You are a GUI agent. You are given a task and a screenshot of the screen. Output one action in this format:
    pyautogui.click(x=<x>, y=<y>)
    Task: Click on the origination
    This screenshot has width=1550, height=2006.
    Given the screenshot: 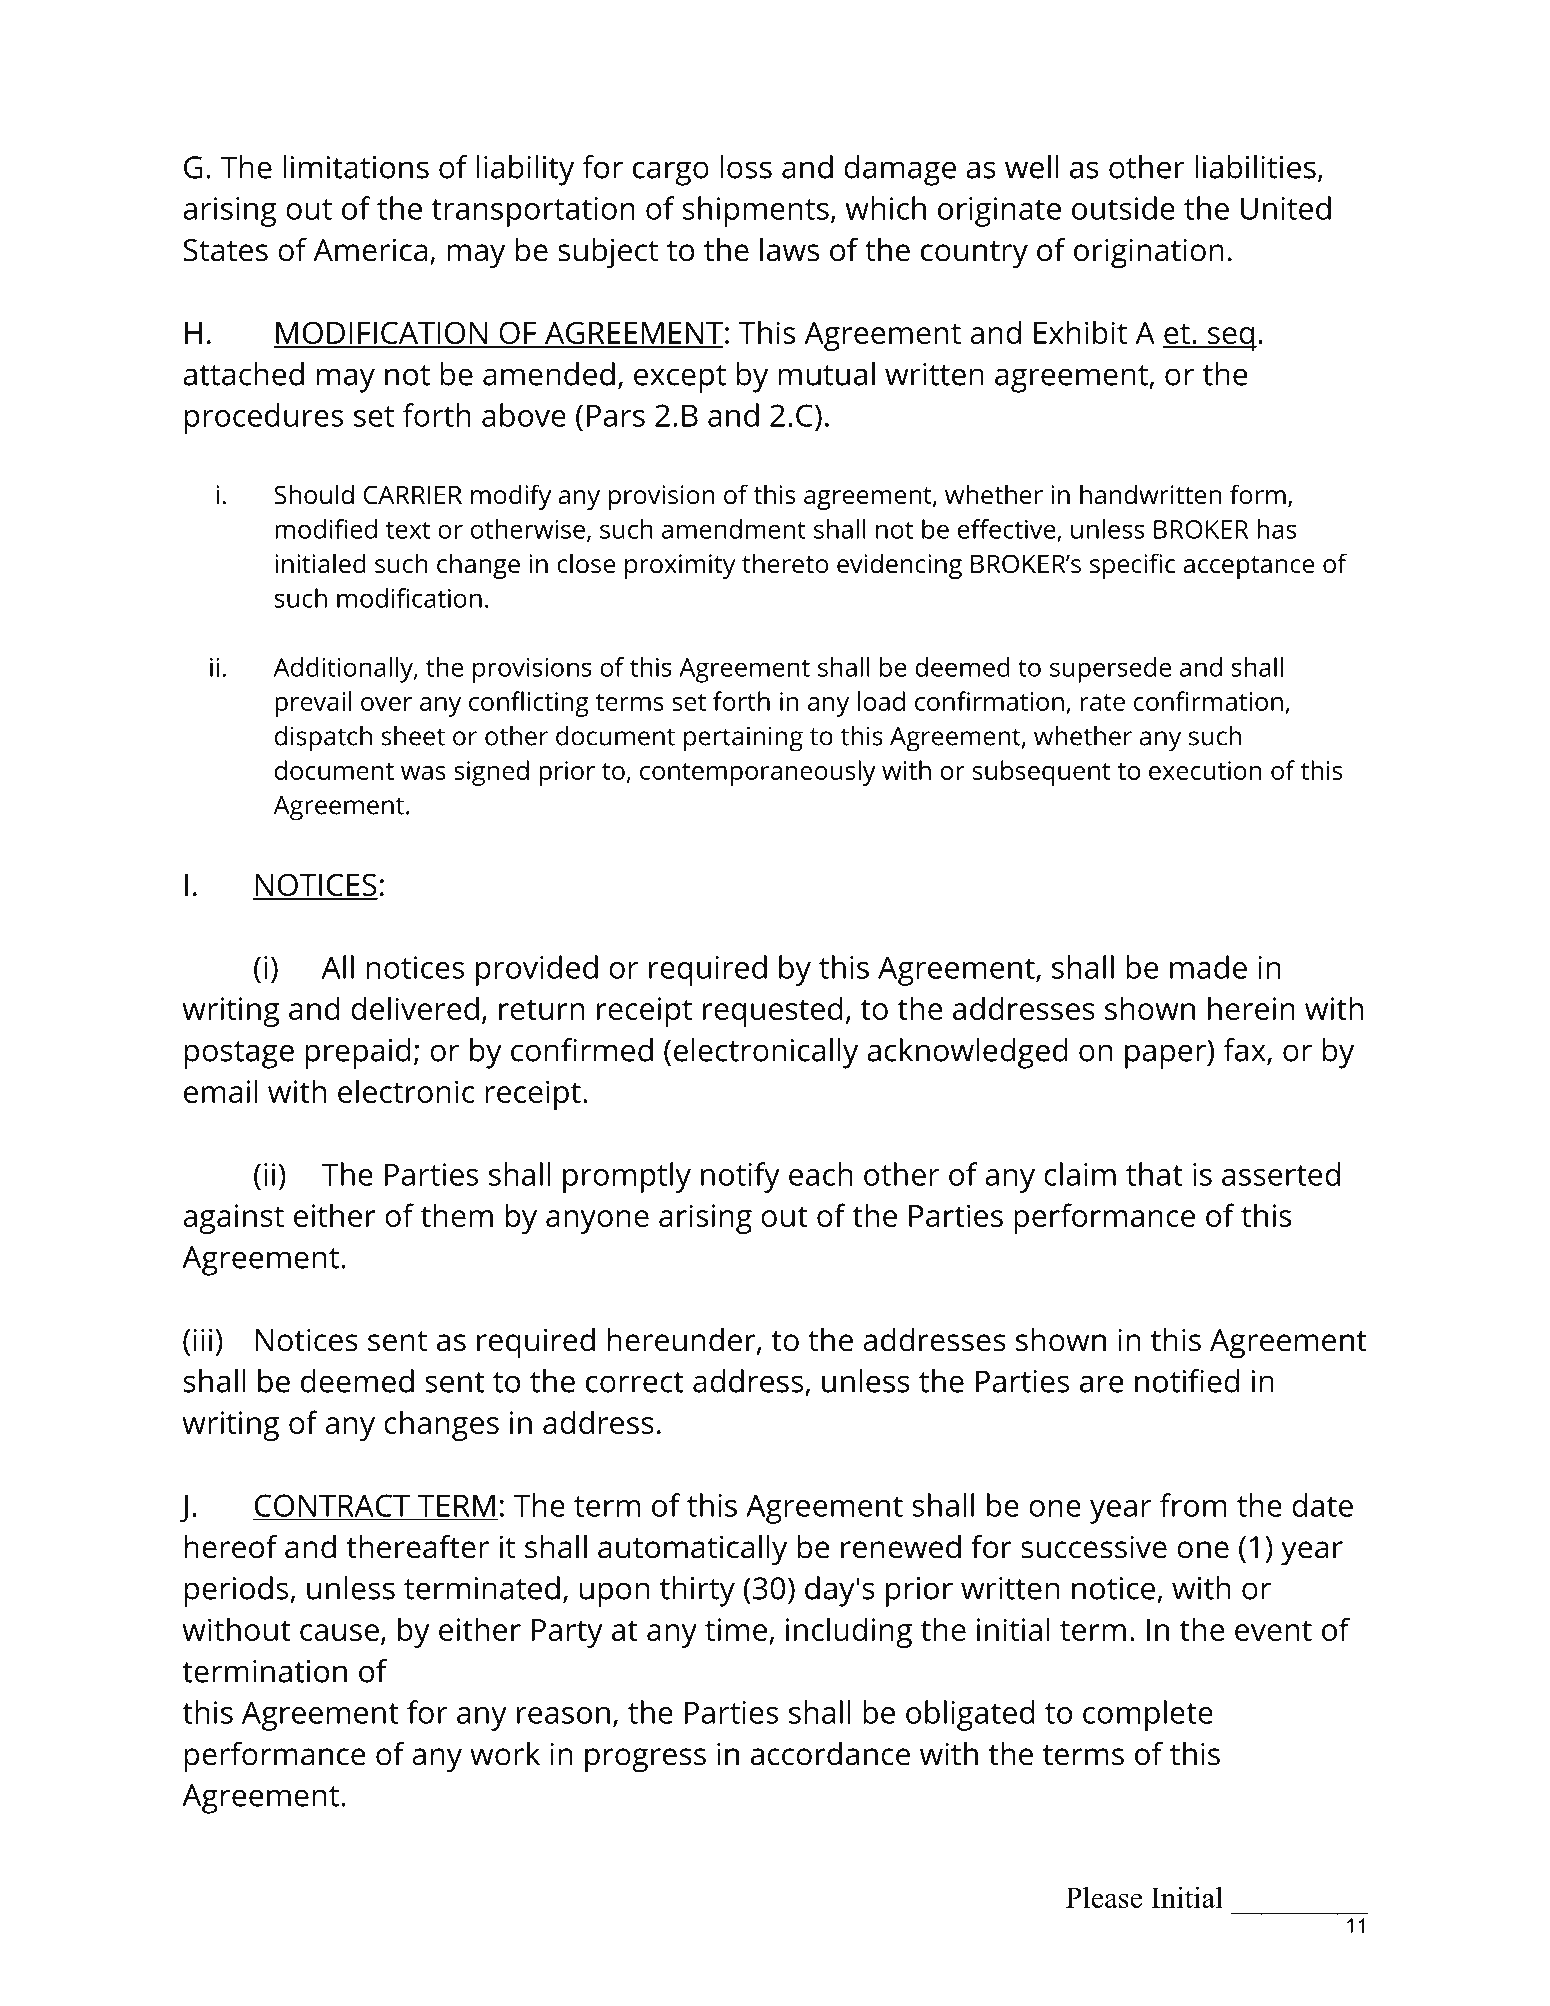 What is the action you would take?
    pyautogui.click(x=1149, y=253)
